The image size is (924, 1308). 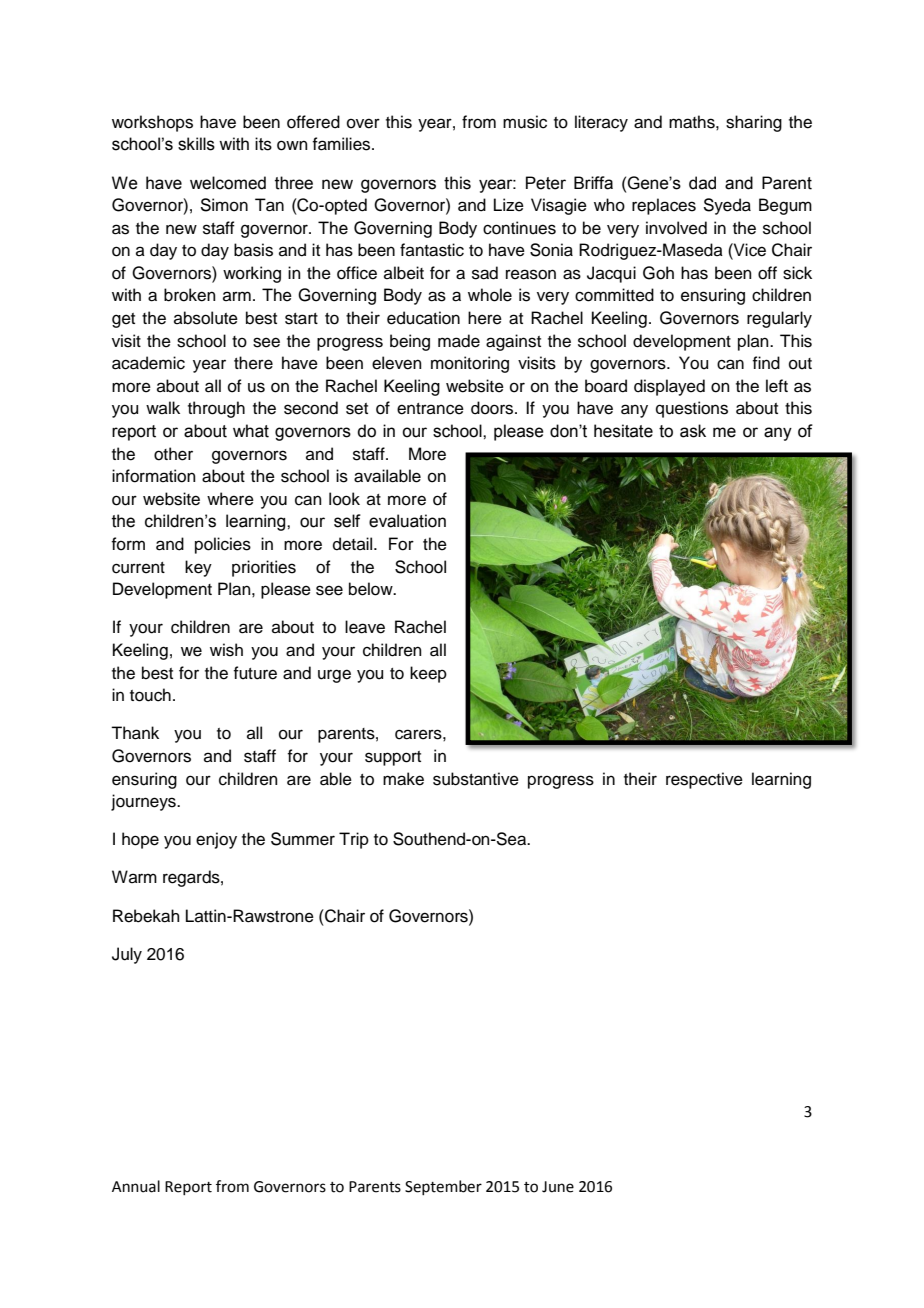 What do you see at coordinates (558, 1187) in the page?
I see `June` at bounding box center [558, 1187].
